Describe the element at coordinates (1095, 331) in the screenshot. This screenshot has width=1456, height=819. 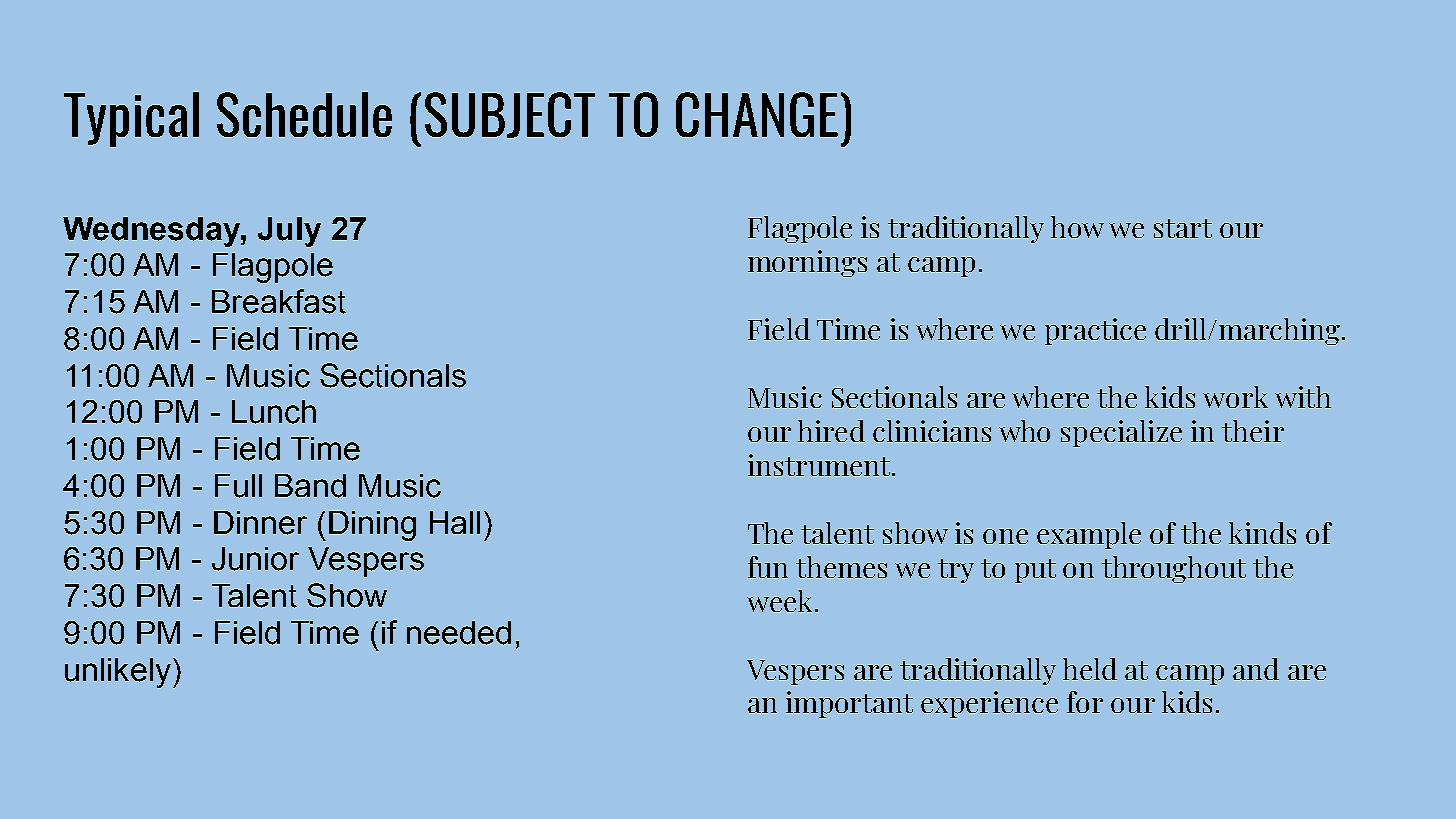
I see `practice` at that location.
